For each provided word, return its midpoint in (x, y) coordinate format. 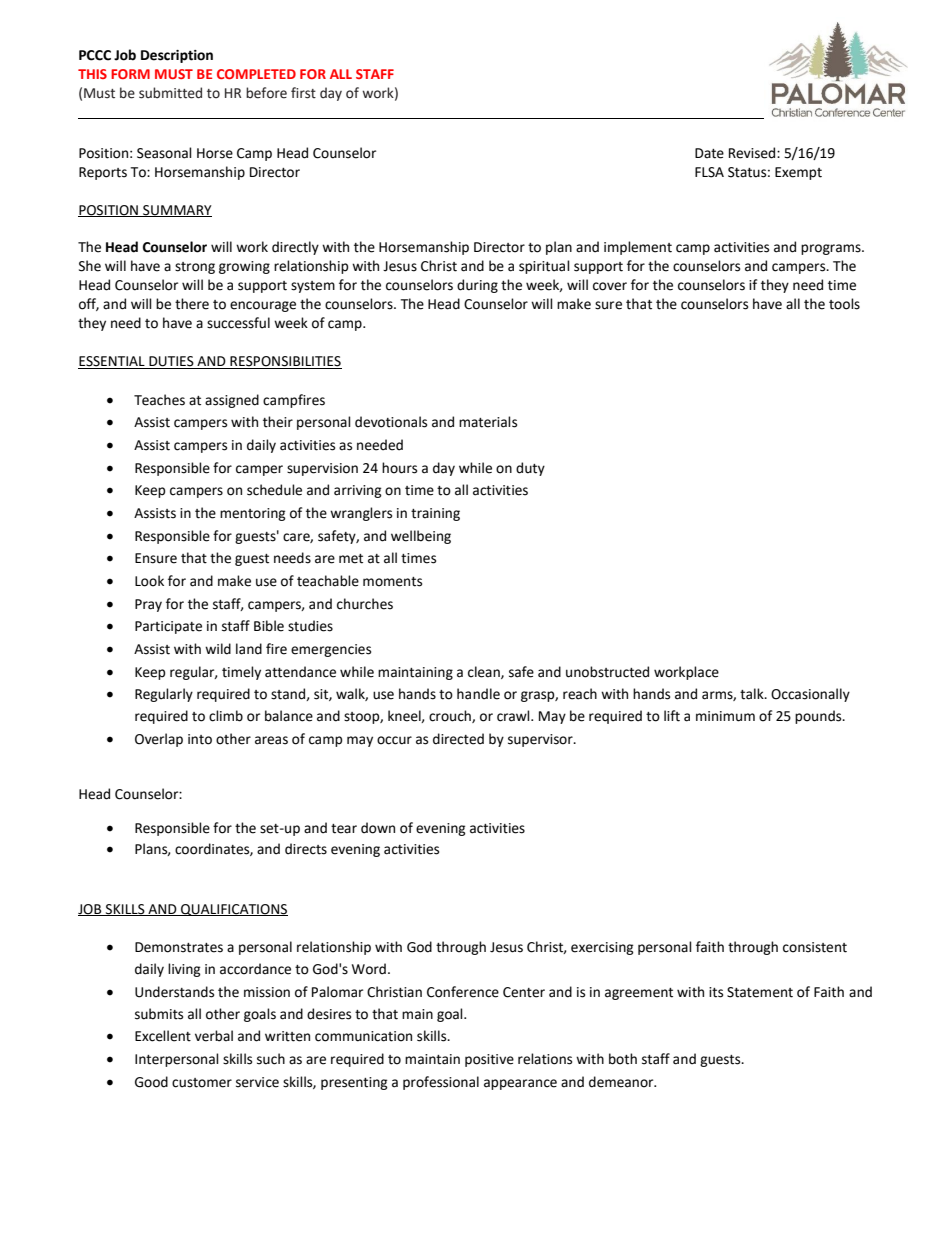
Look (149, 581)
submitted (170, 93)
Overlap (159, 740)
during (477, 286)
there (192, 304)
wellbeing (421, 537)
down (378, 828)
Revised (753, 153)
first (303, 93)
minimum (725, 716)
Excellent (163, 1036)
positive (489, 1060)
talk (753, 694)
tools (844, 304)
